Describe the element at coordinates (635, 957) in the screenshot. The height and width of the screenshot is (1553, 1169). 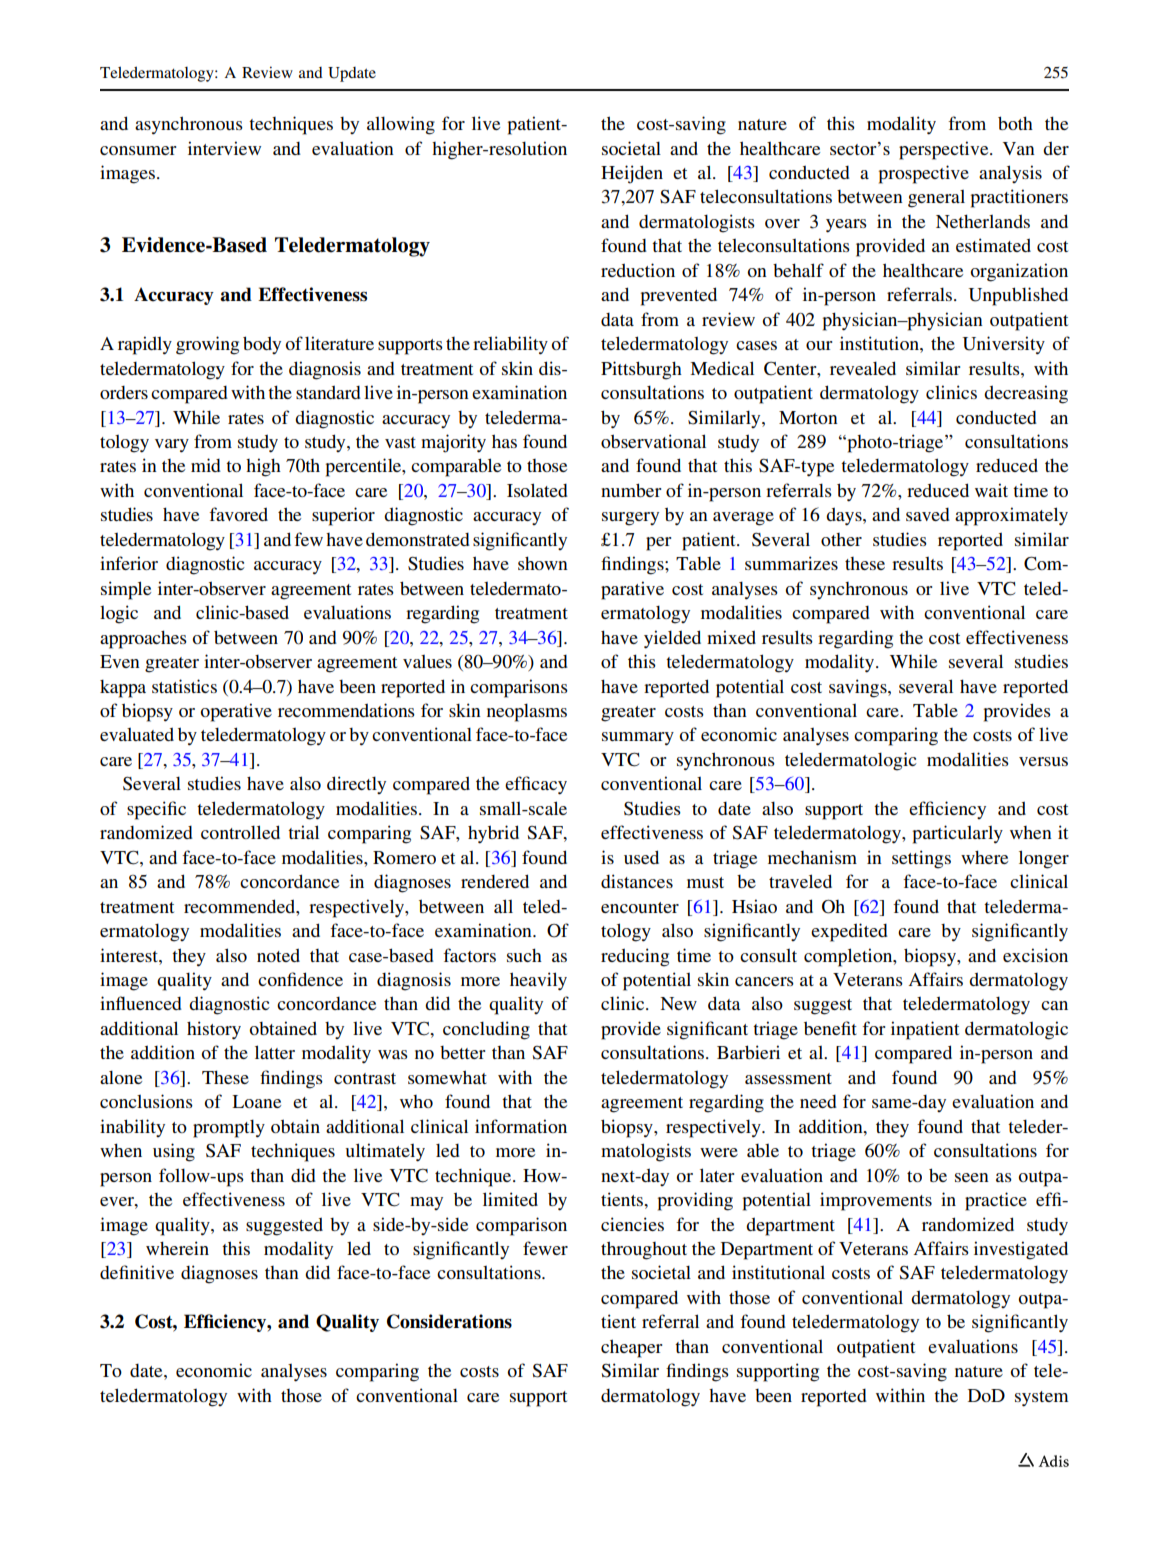
I see `reducing` at that location.
